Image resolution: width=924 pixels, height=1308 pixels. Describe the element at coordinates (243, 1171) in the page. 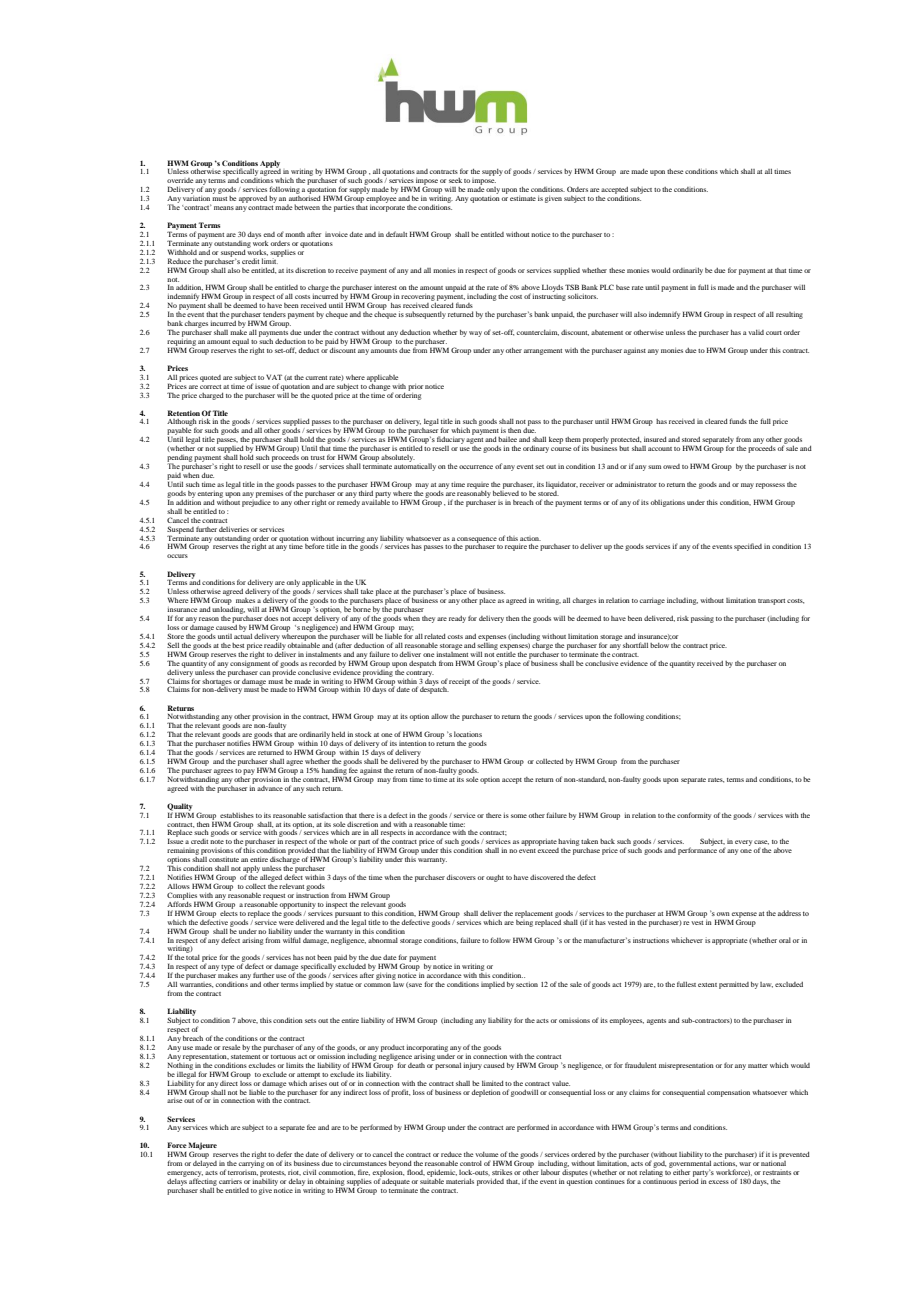

I see `terrorism` at that location.
